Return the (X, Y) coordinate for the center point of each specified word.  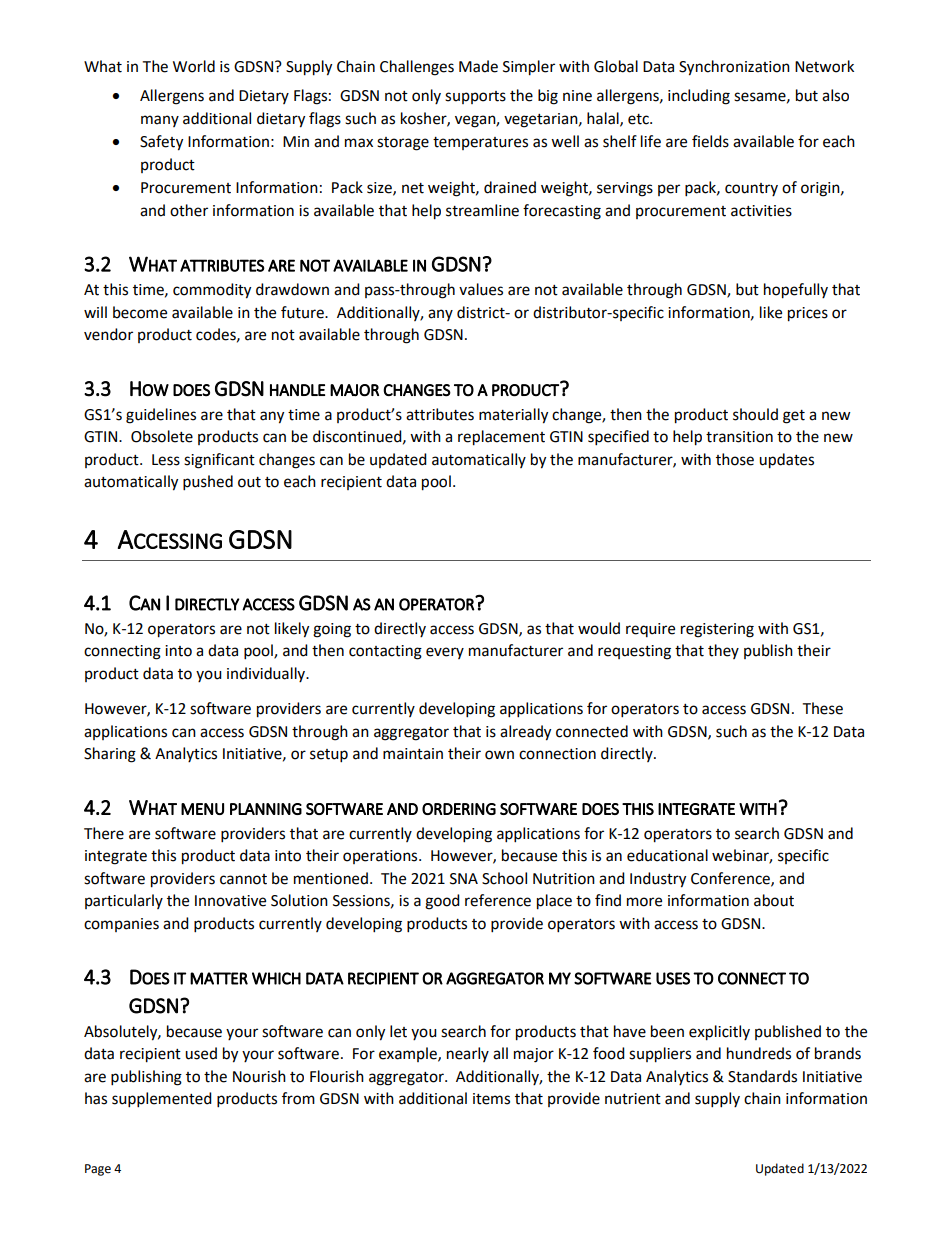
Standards (762, 1076)
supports (475, 97)
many (160, 121)
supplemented (162, 1100)
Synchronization (734, 68)
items (491, 1099)
